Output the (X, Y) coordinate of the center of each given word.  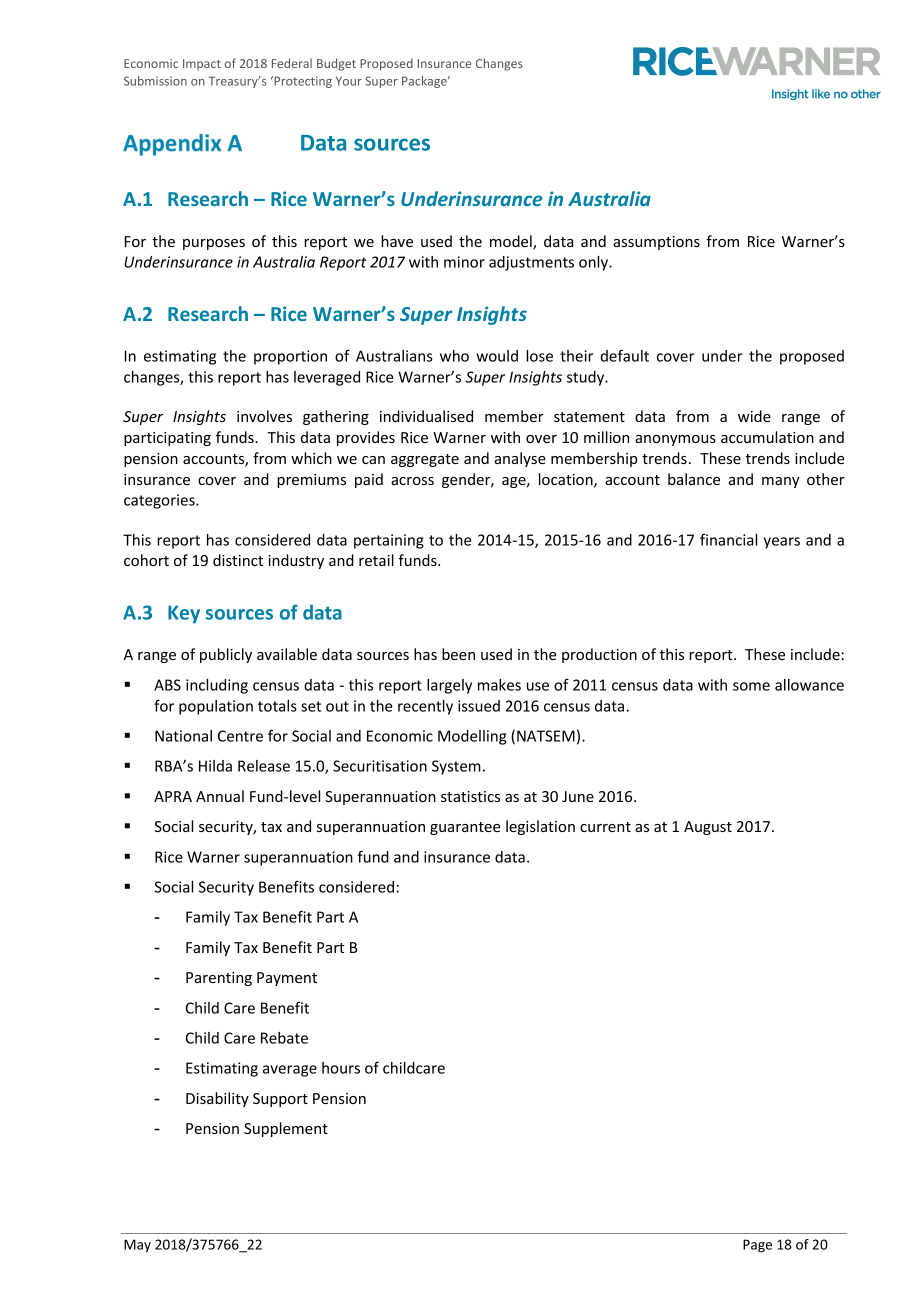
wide (754, 416)
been (458, 654)
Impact (202, 64)
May (137, 1246)
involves (264, 416)
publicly (226, 655)
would (497, 356)
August (708, 828)
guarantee (465, 828)
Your (349, 81)
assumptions (656, 243)
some (751, 686)
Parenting (219, 979)
